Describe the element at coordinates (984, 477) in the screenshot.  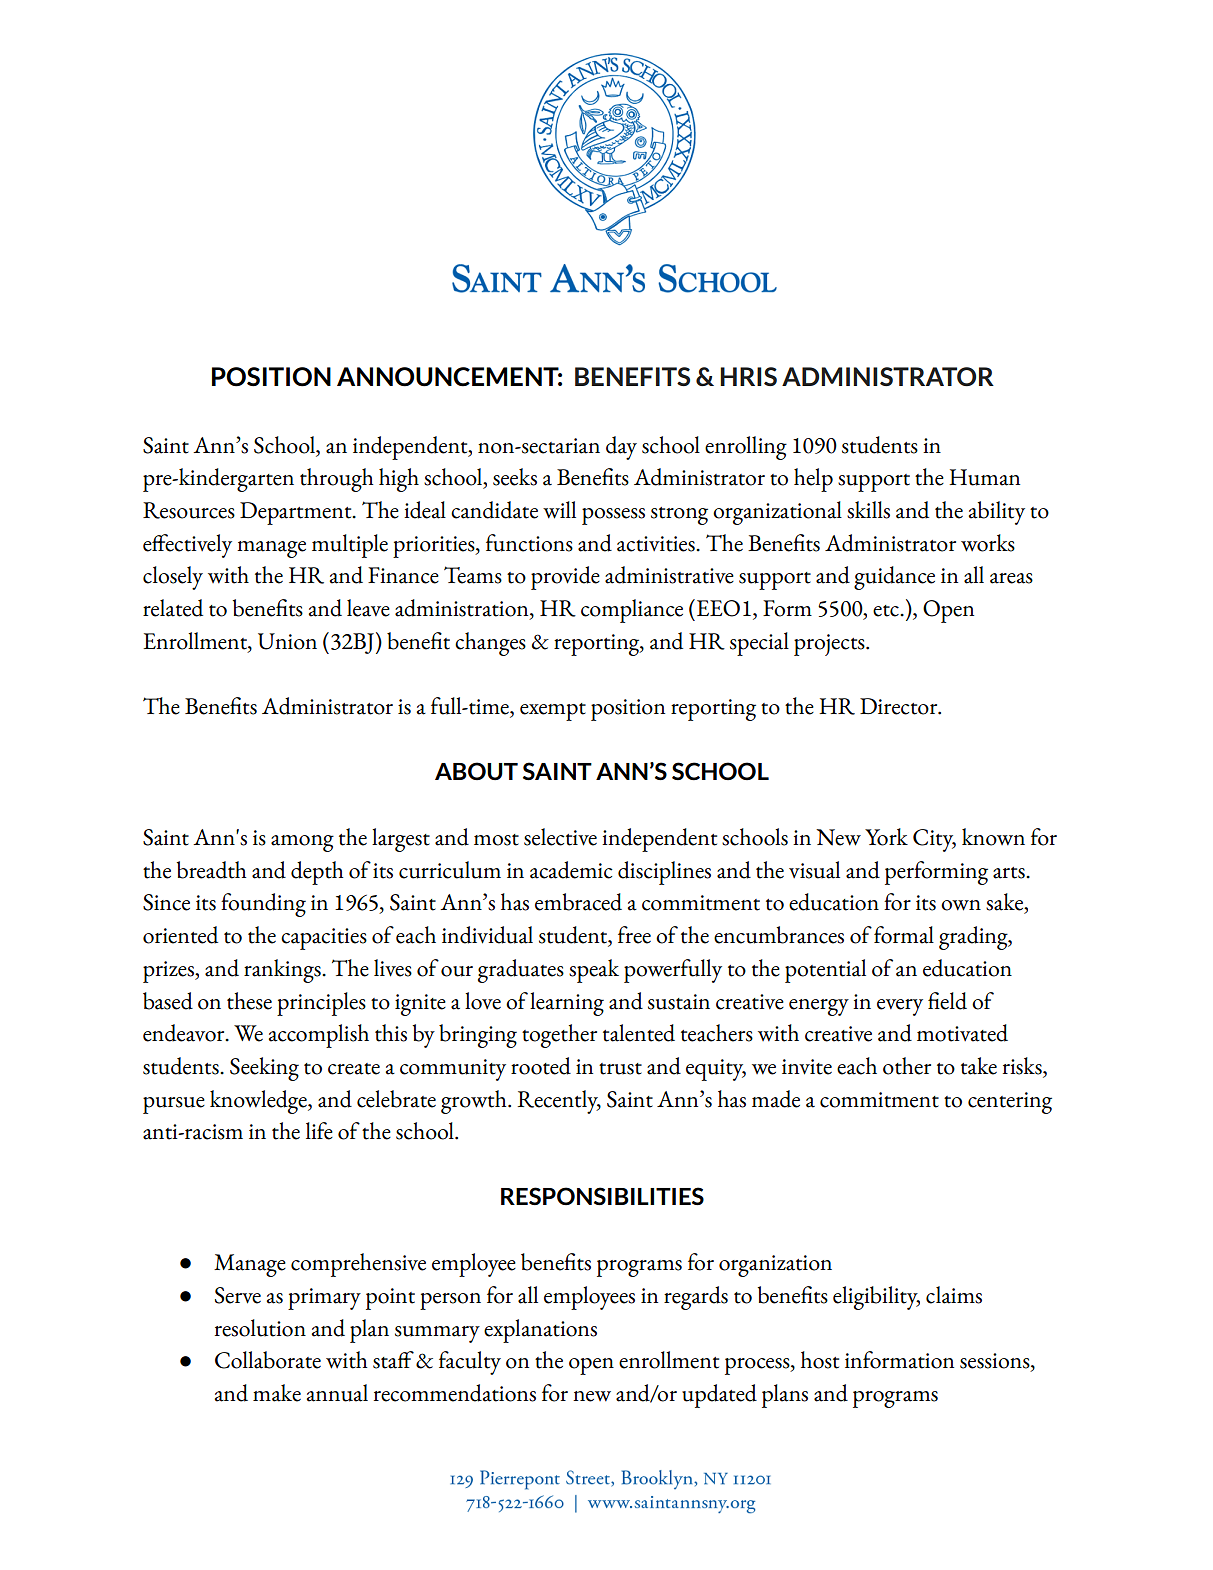
I see `Human` at that location.
